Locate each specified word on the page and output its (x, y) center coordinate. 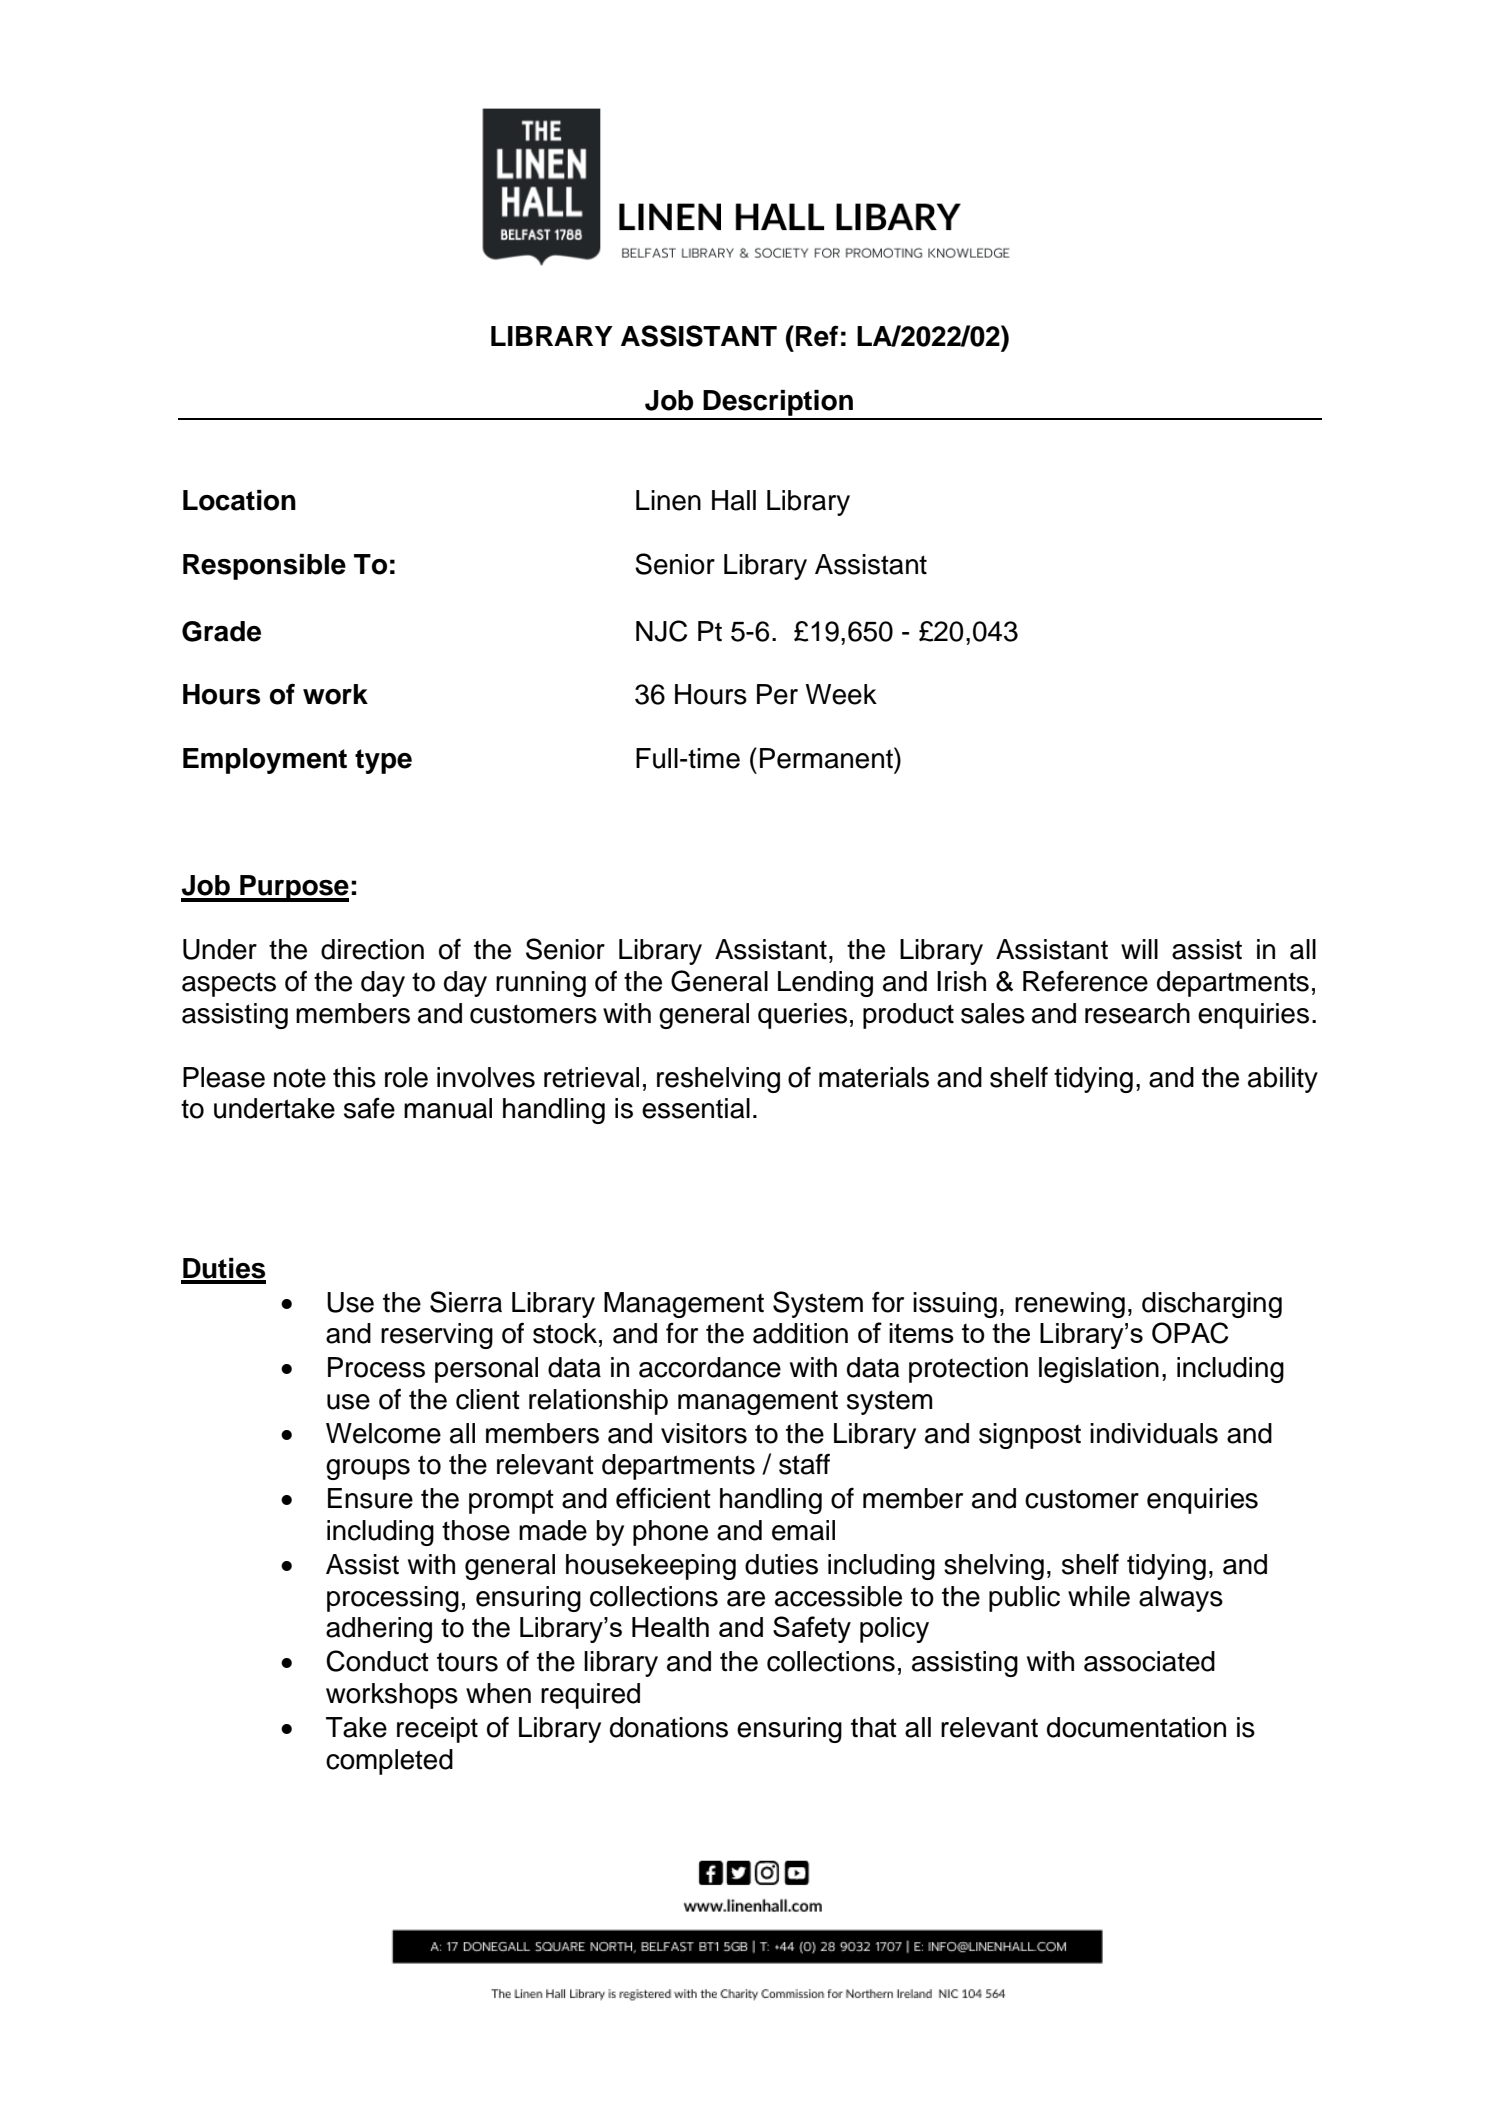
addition (800, 1333)
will (1139, 949)
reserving (437, 1336)
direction (372, 949)
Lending (825, 984)
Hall (734, 500)
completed (389, 1762)
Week (841, 694)
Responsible (264, 567)
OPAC (1190, 1333)
